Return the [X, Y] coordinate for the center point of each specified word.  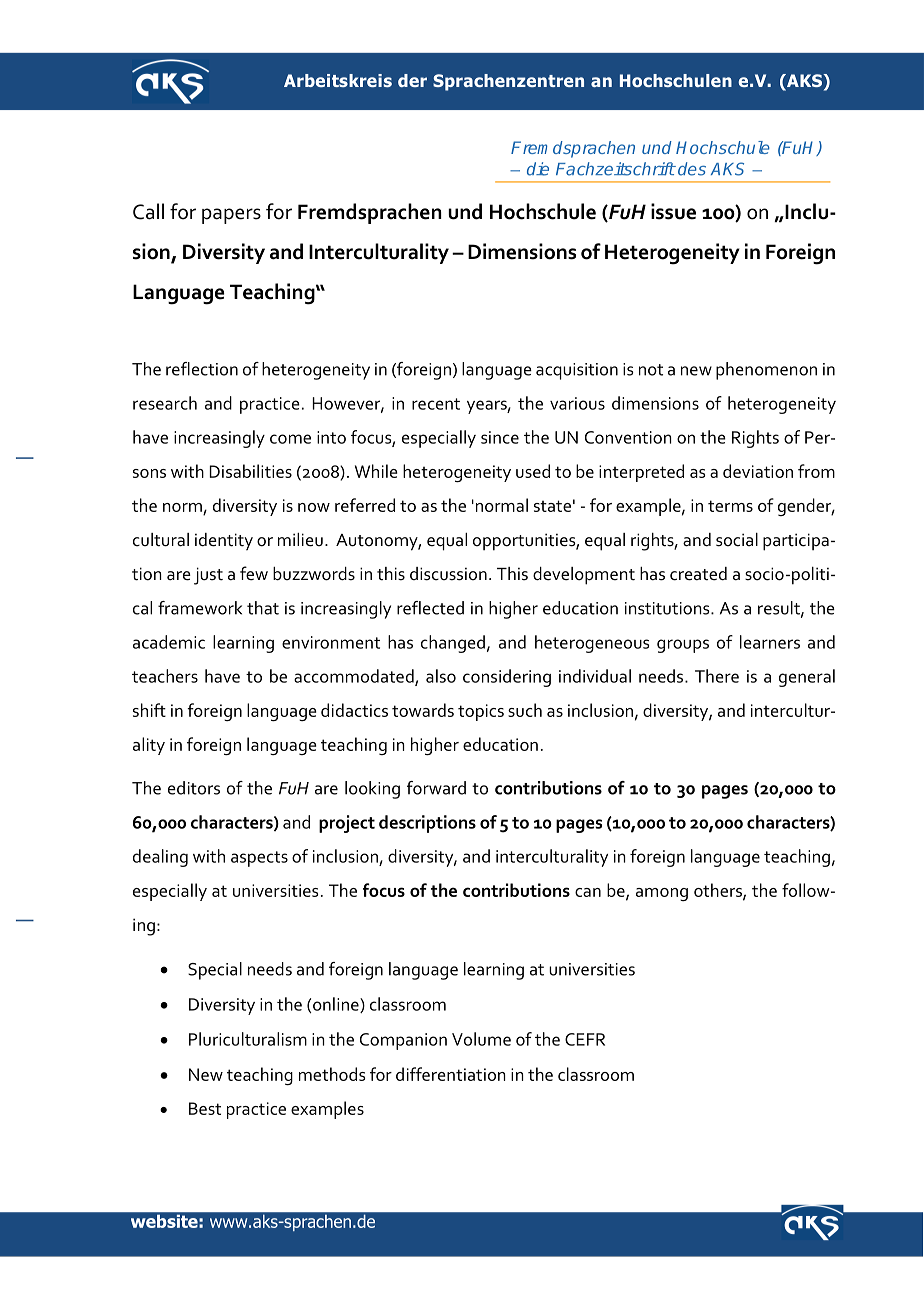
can [588, 892]
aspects [259, 859]
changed [453, 644]
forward [436, 788]
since [500, 437]
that [263, 608]
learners [770, 642]
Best [205, 1108]
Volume [481, 1039]
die [538, 169]
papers [231, 216]
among [662, 894]
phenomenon [766, 371]
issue [673, 211]
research [165, 403]
